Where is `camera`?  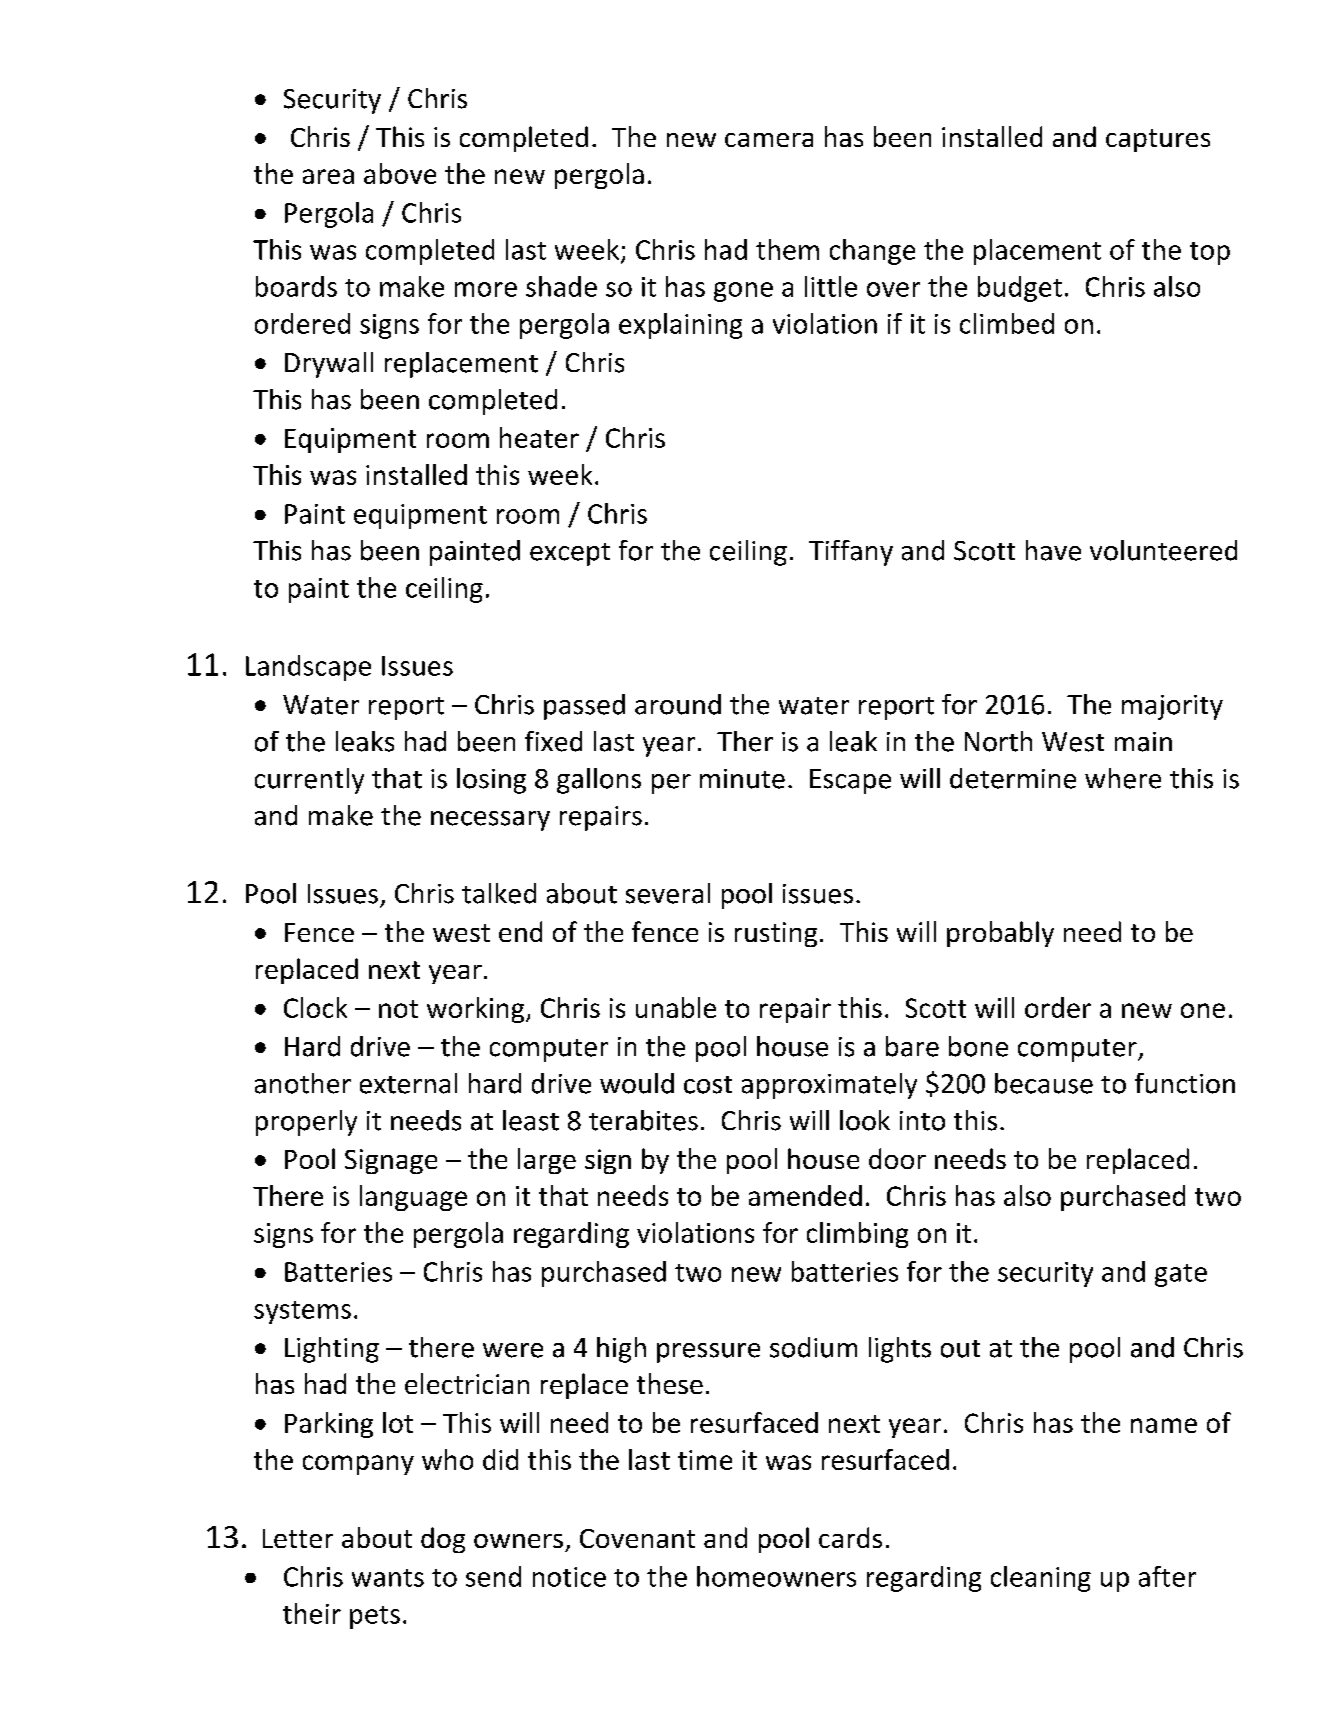 camera is located at coordinates (769, 140).
